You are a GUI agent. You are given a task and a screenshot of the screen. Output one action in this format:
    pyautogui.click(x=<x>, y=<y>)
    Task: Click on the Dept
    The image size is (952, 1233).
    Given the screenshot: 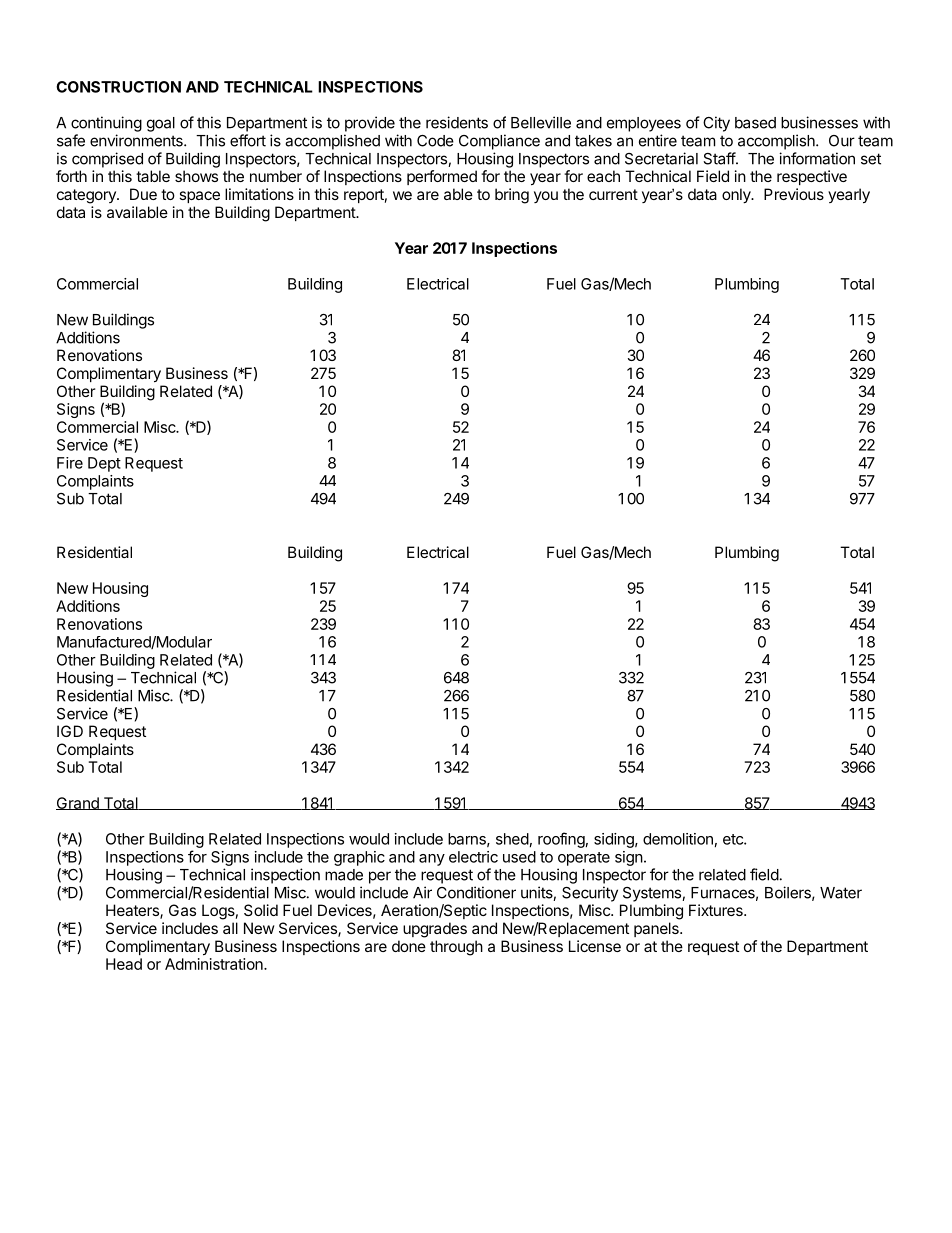 What is the action you would take?
    pyautogui.click(x=104, y=464)
